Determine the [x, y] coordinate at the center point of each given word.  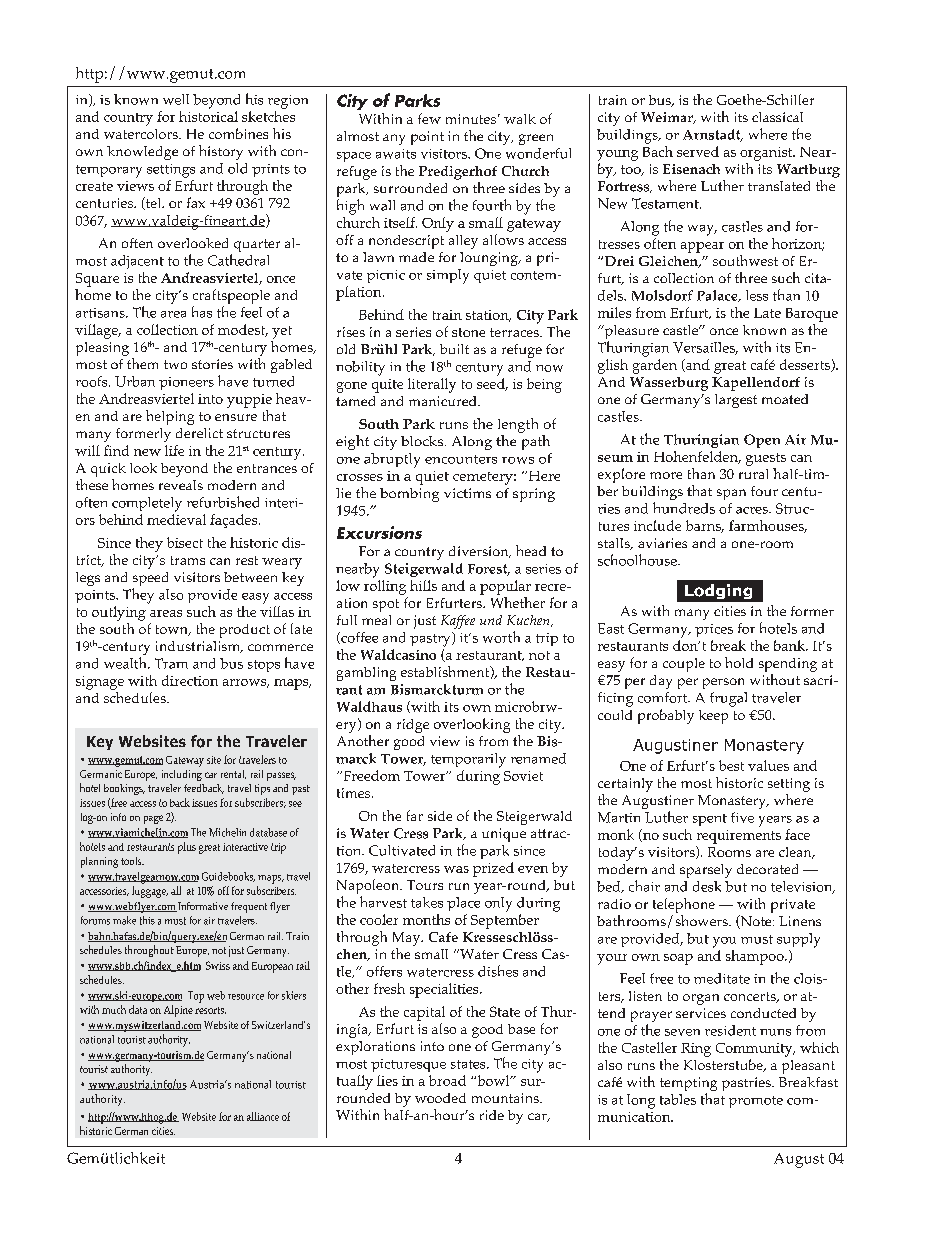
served [698, 151]
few [429, 118]
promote [756, 1102]
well [176, 99]
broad [447, 1080]
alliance [263, 1116]
